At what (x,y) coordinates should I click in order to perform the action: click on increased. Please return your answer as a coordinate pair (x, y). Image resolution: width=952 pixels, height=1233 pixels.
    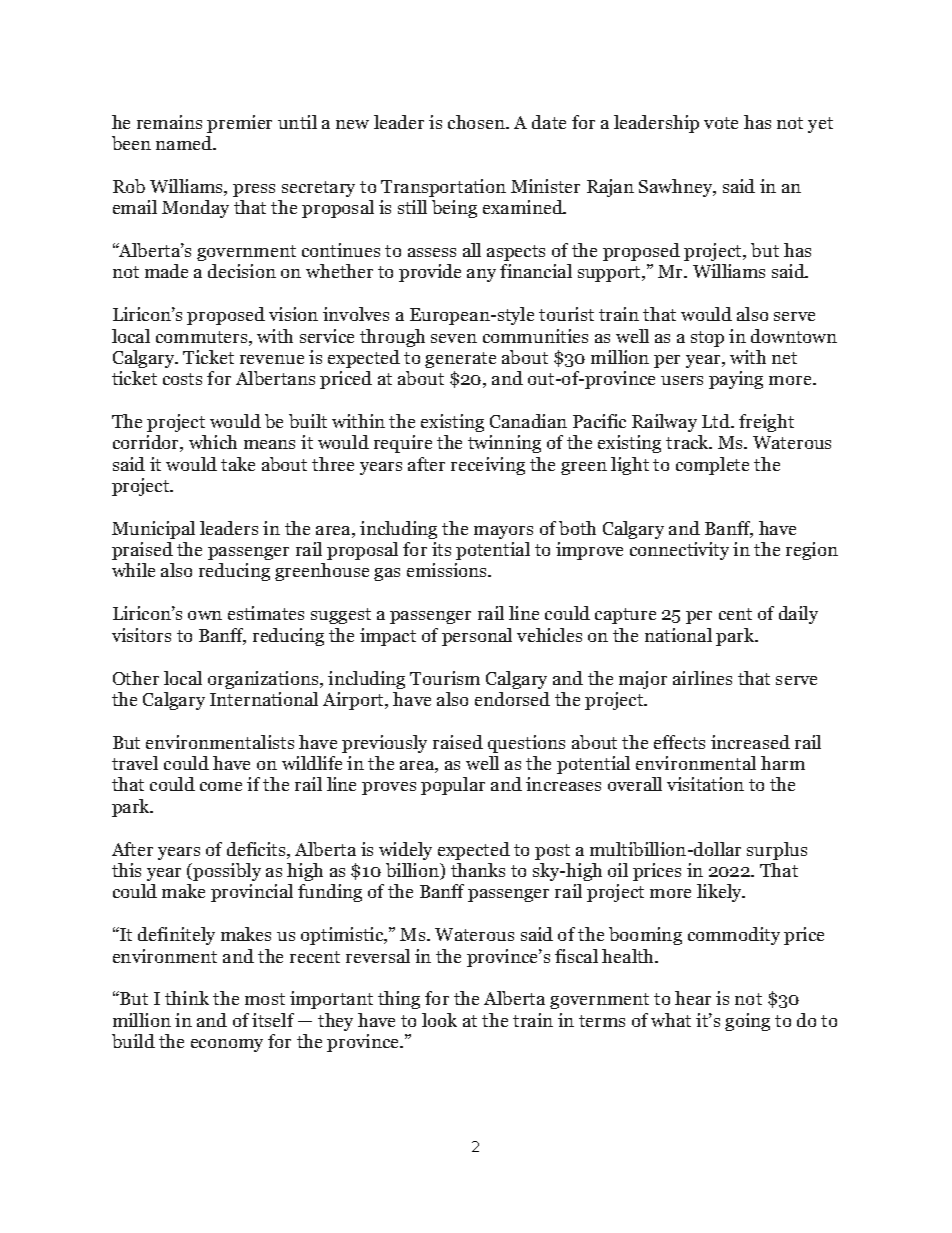
    Looking at the image, I should click on (750, 742).
